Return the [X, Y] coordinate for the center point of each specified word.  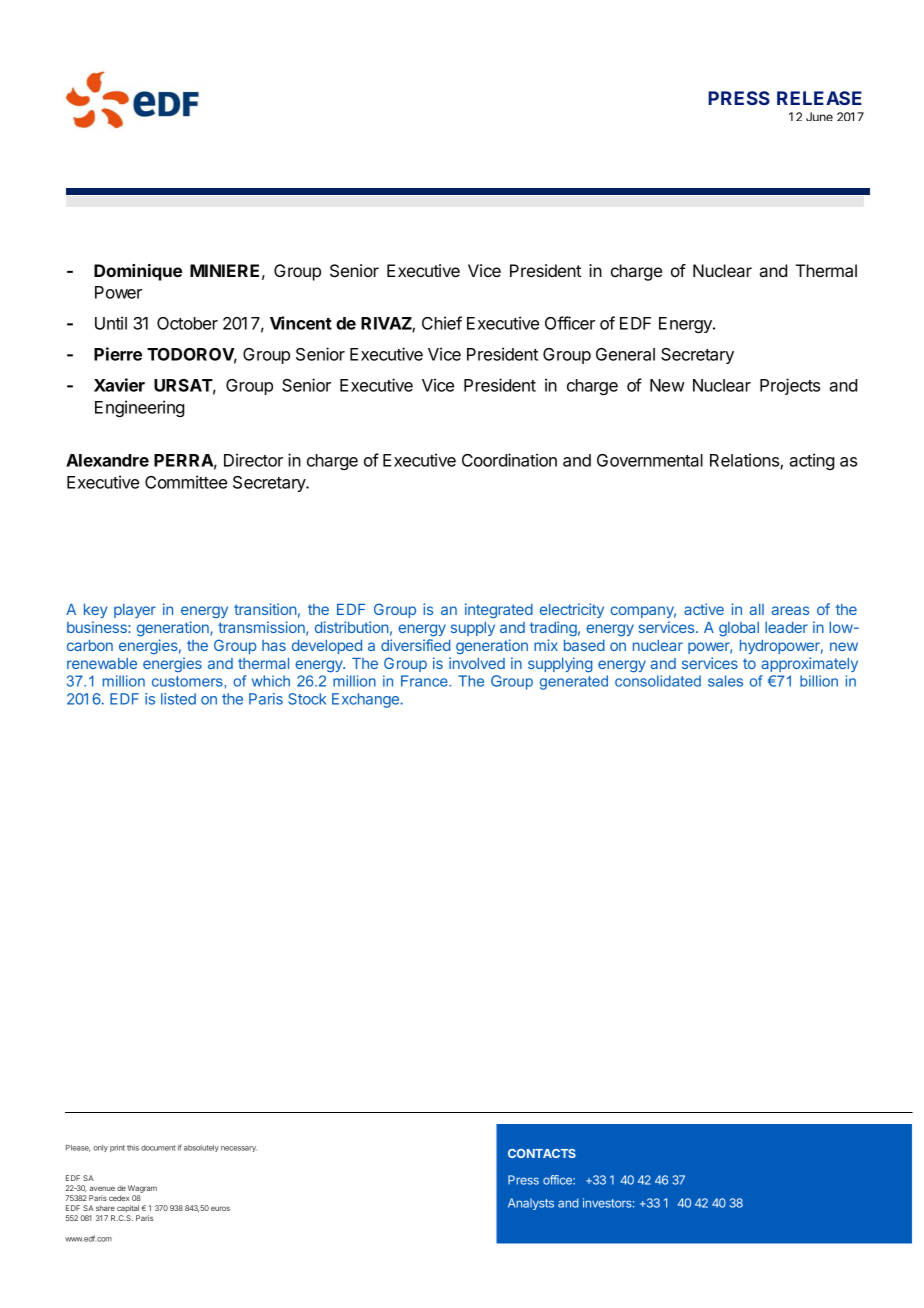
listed [178, 699]
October [187, 323]
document [158, 1148]
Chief [442, 323]
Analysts [531, 1204]
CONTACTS [542, 1153]
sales [725, 681]
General [625, 354]
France [425, 681]
